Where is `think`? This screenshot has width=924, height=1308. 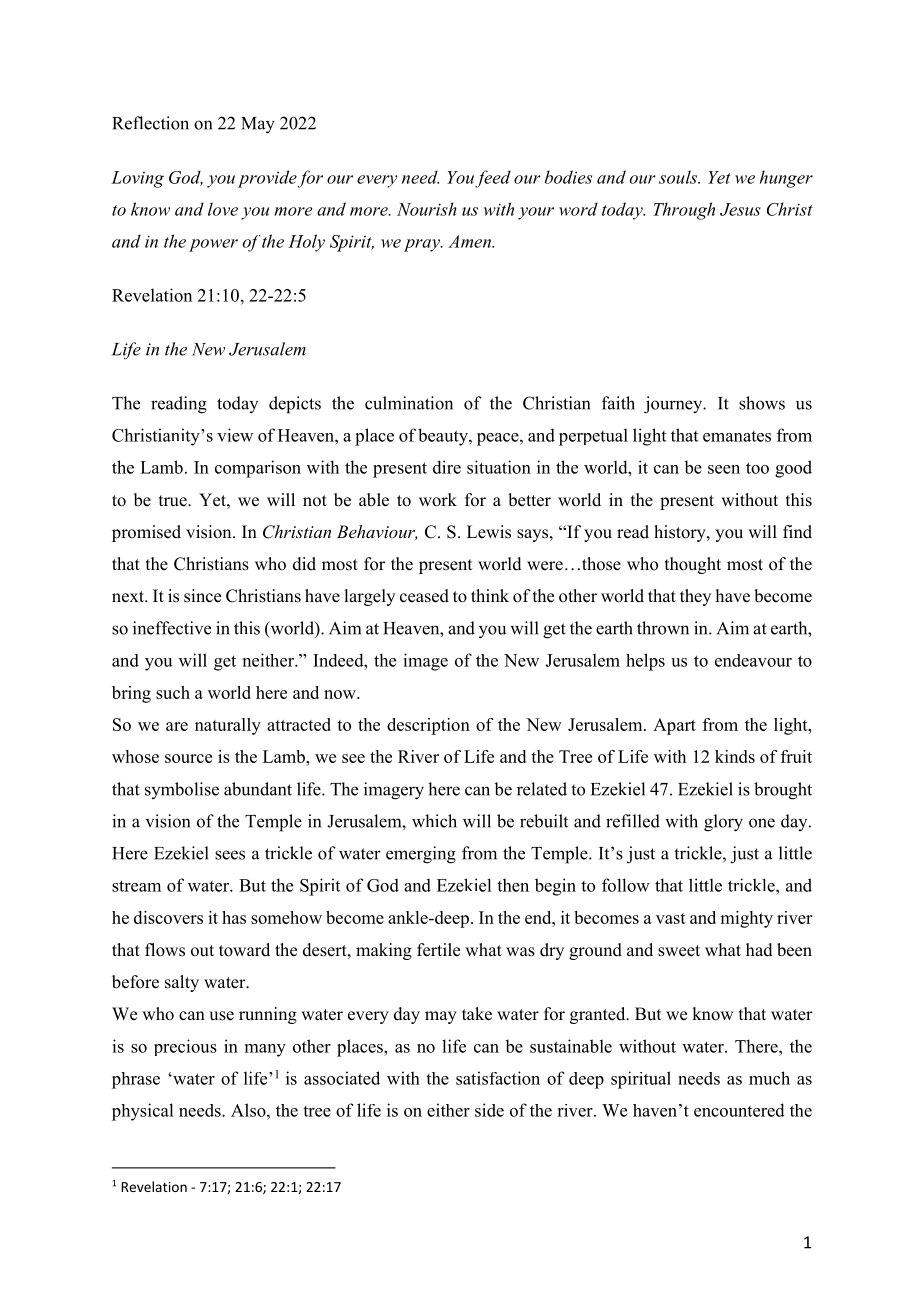
think is located at coordinates (490, 595).
